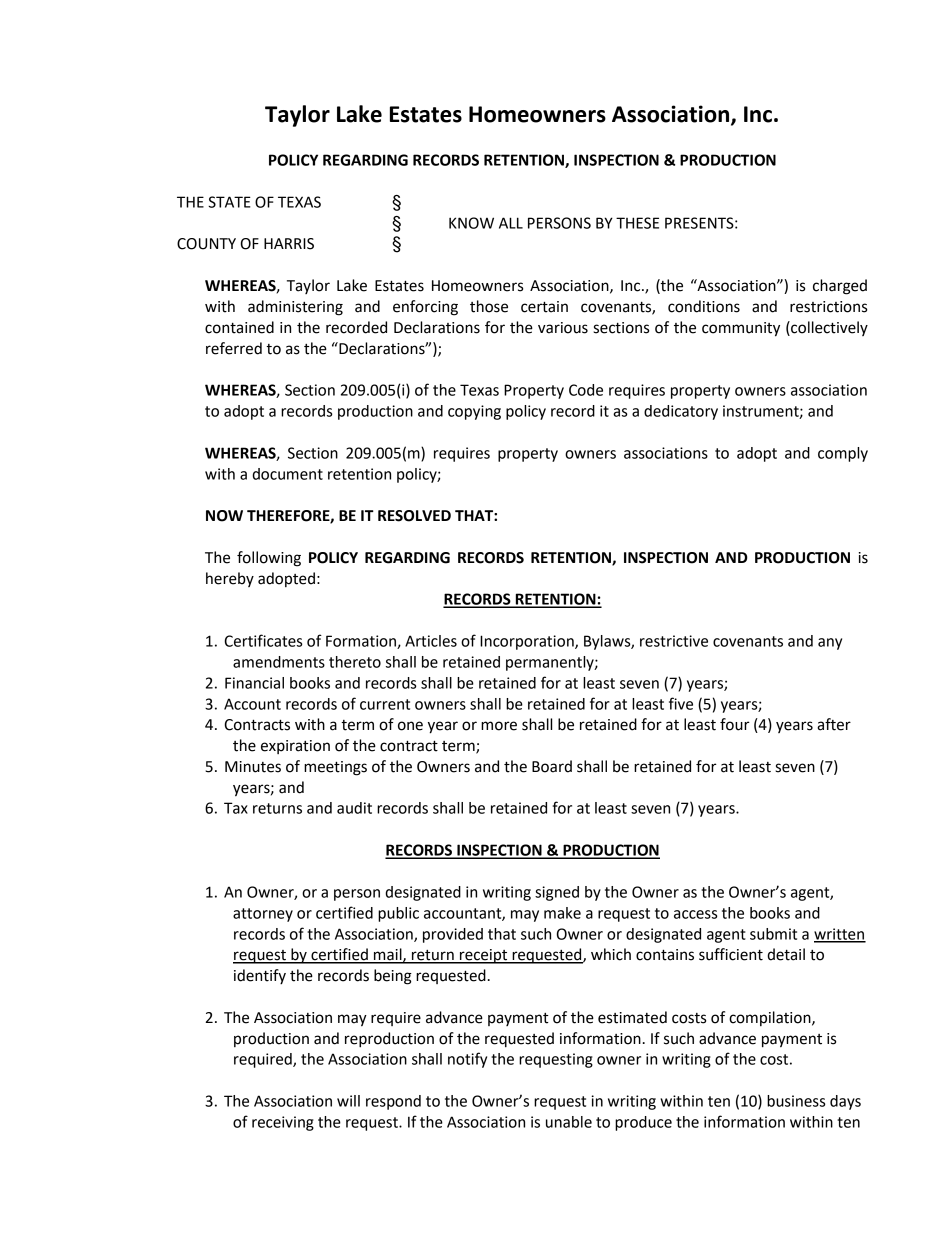  Describe the element at coordinates (830, 644) in the screenshot. I see `any` at that location.
